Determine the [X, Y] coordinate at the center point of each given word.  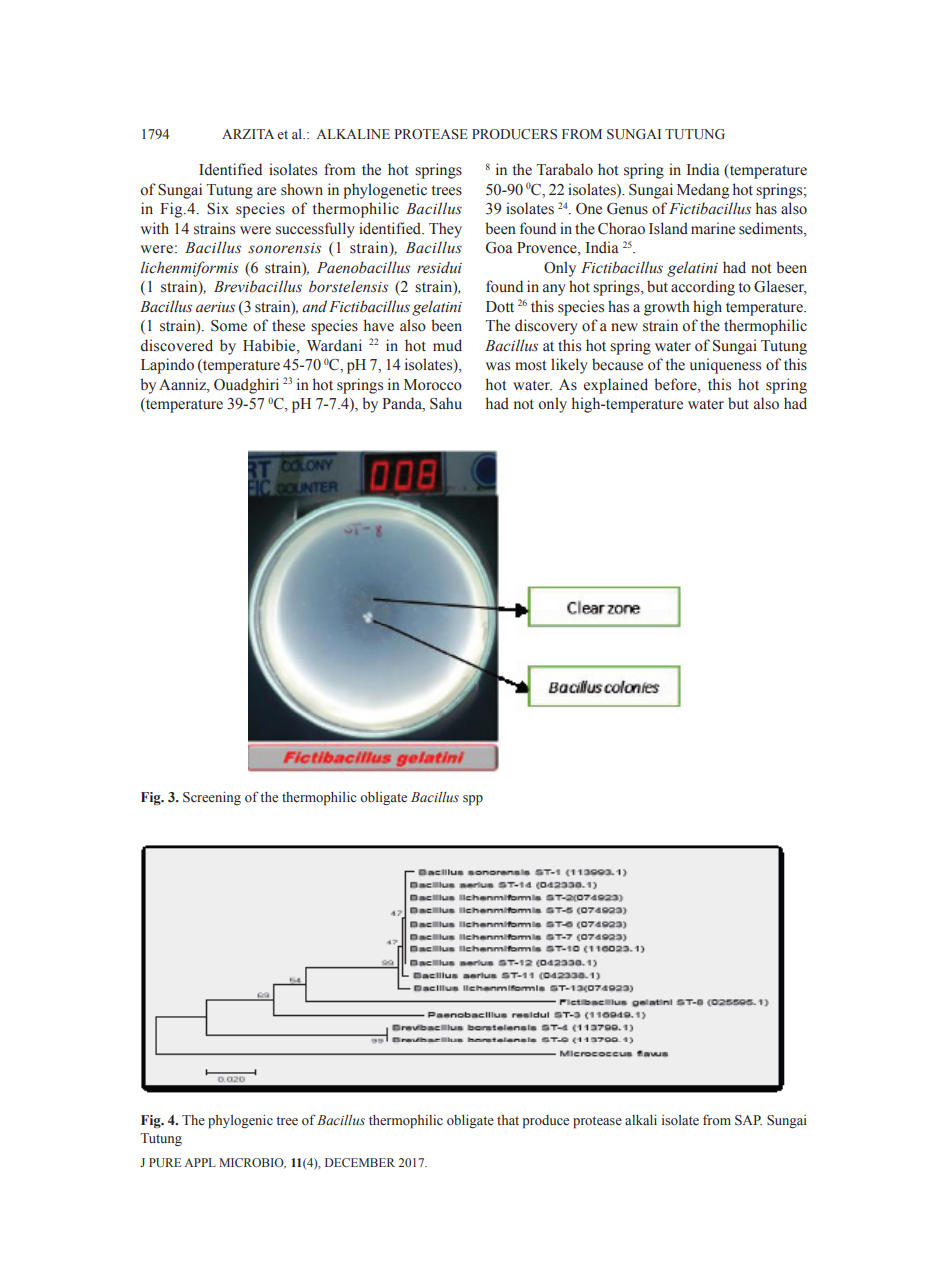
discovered [177, 345]
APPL [200, 1162]
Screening [212, 798]
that [508, 1120]
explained [616, 386]
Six [218, 208]
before [676, 385]
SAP [748, 1120]
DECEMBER [360, 1162]
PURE [165, 1162]
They [445, 230]
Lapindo [167, 366]
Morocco [433, 385]
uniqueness [725, 366]
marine [713, 228]
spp [473, 800]
